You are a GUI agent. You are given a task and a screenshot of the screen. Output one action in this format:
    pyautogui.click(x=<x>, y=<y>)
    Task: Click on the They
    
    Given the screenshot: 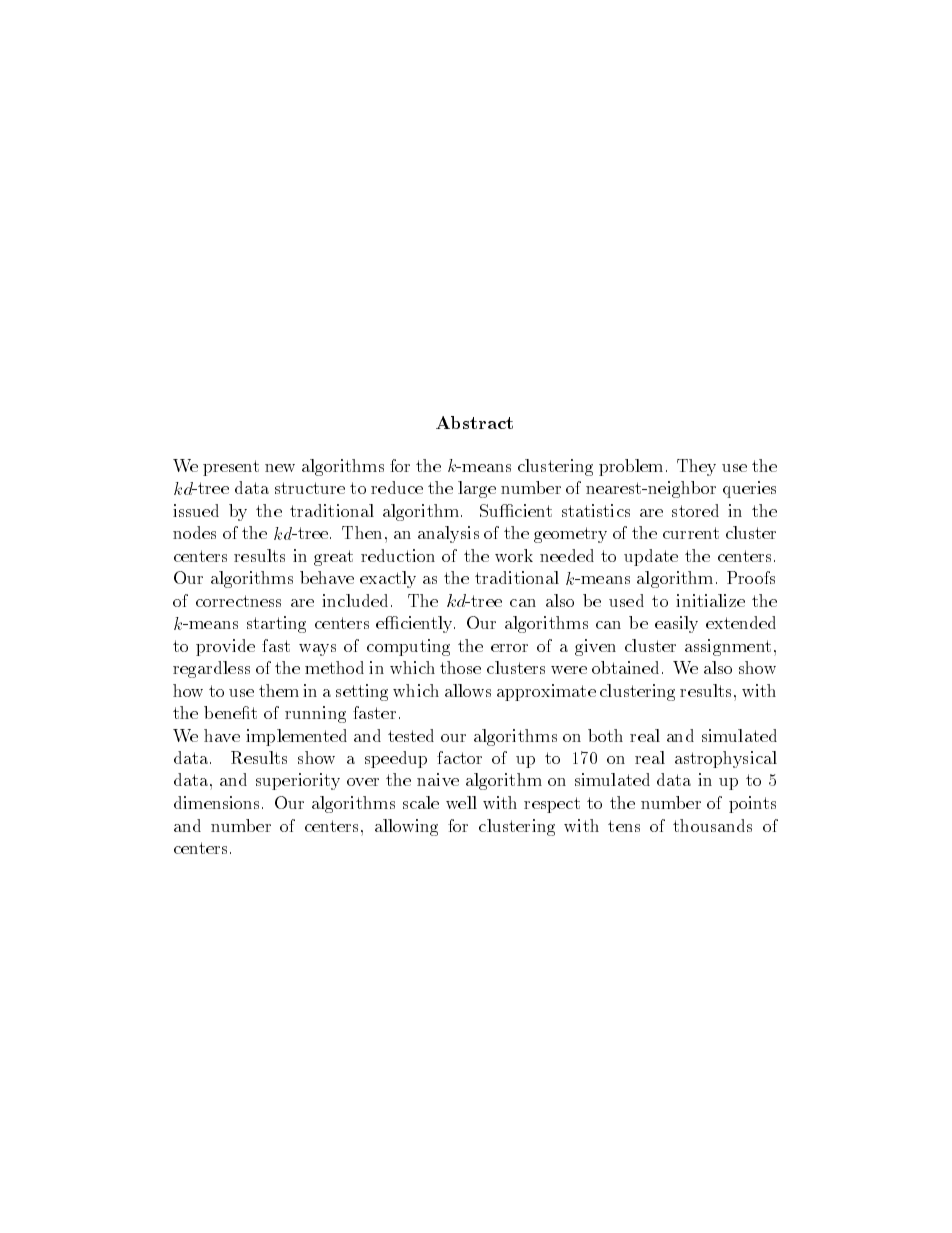 What is the action you would take?
    pyautogui.click(x=696, y=467)
